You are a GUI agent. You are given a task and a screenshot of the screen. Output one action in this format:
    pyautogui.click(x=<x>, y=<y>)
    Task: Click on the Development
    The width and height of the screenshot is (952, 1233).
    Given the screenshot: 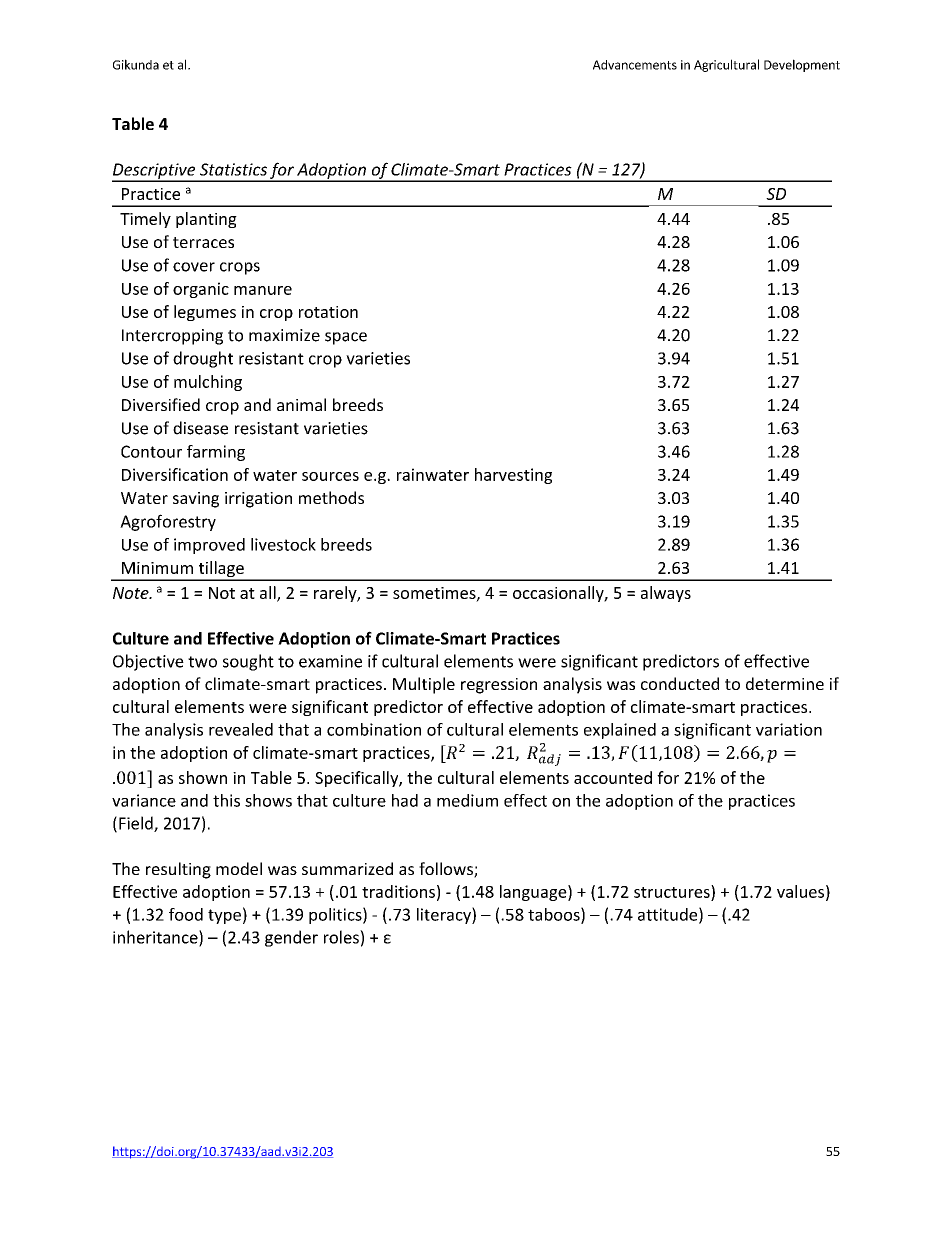 What is the action you would take?
    pyautogui.click(x=802, y=65)
